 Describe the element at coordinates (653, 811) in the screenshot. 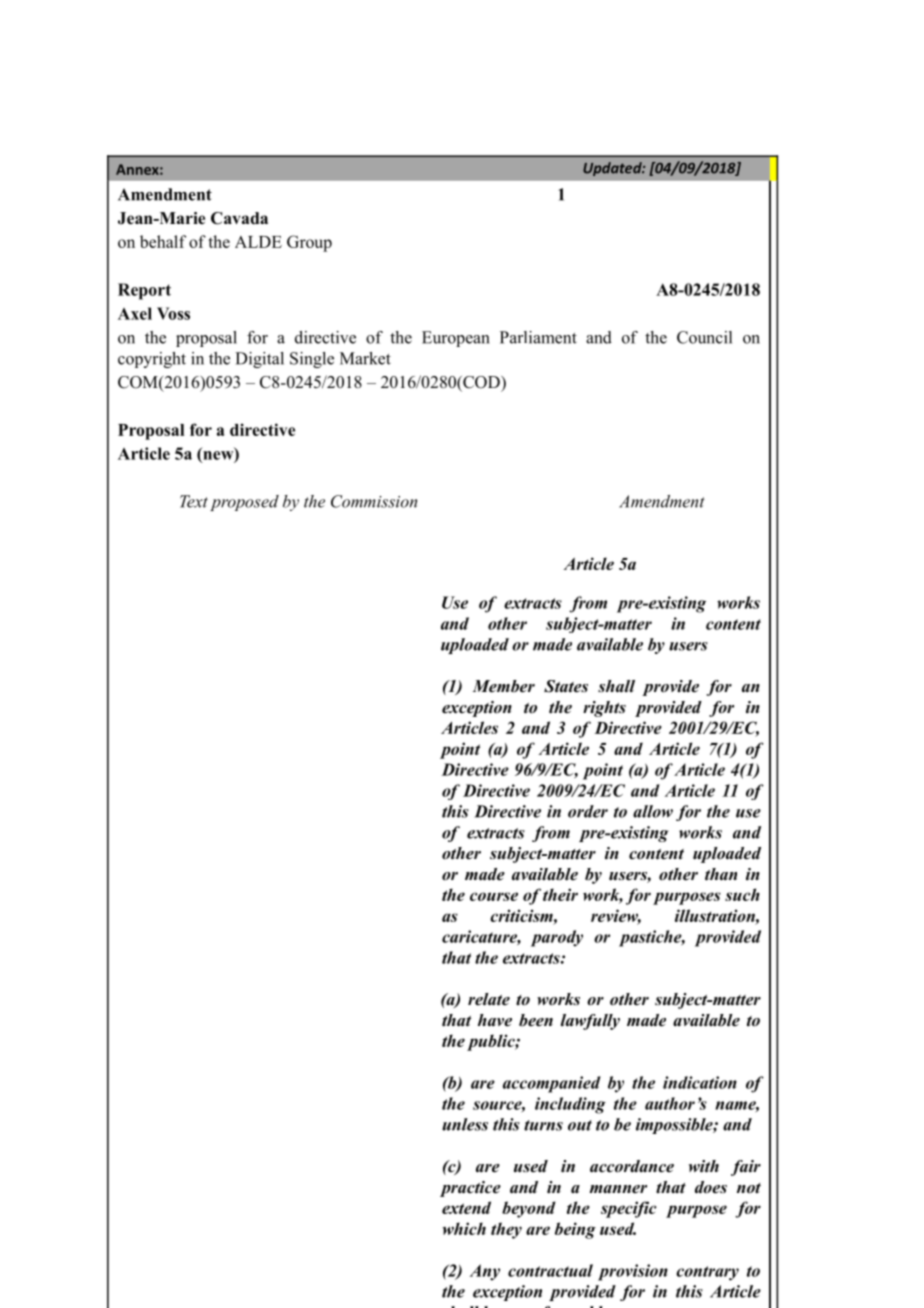

I see `allow` at that location.
